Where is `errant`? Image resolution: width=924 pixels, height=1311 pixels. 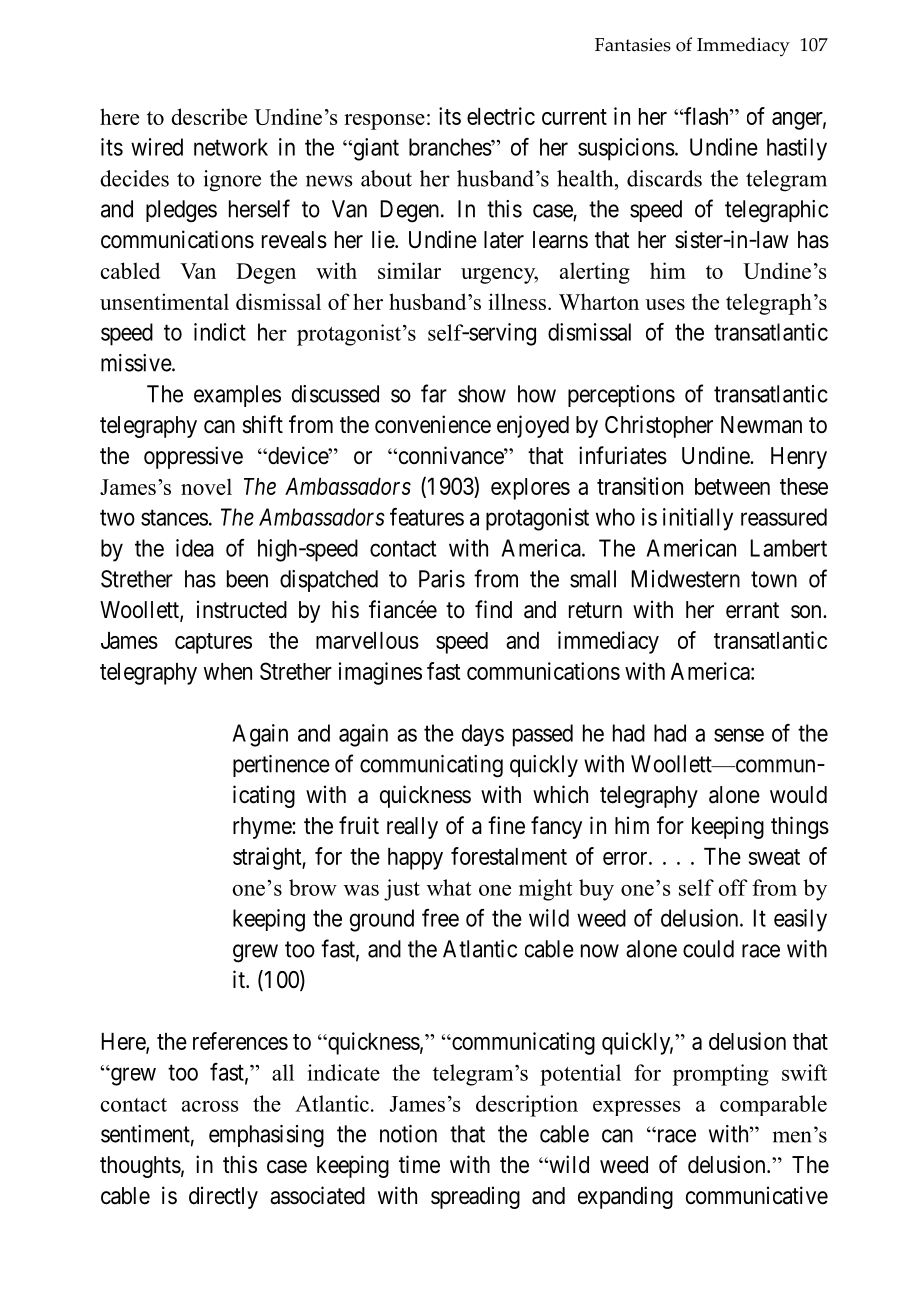 errant is located at coordinates (752, 610).
